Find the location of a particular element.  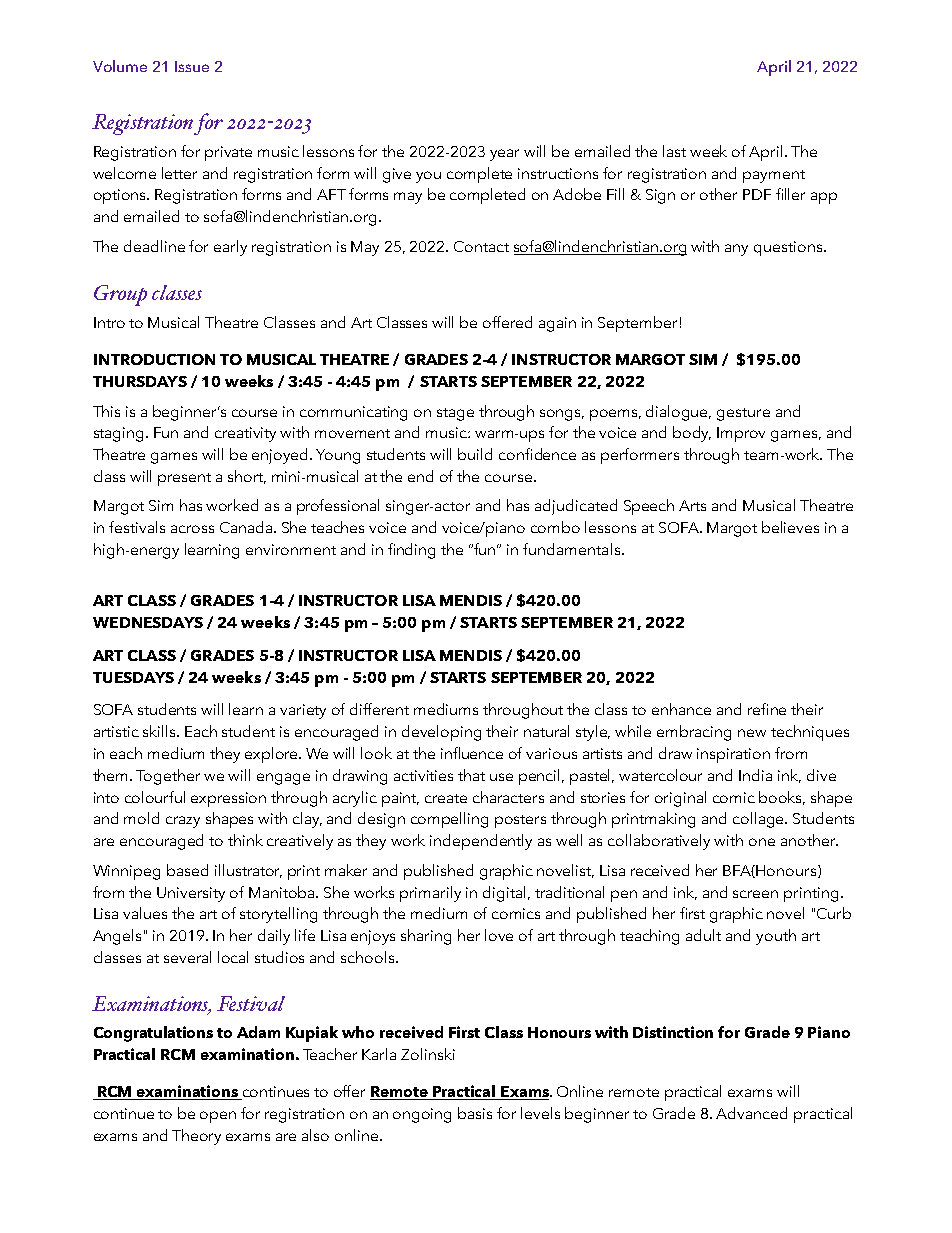

fundamentals is located at coordinates (571, 549).
